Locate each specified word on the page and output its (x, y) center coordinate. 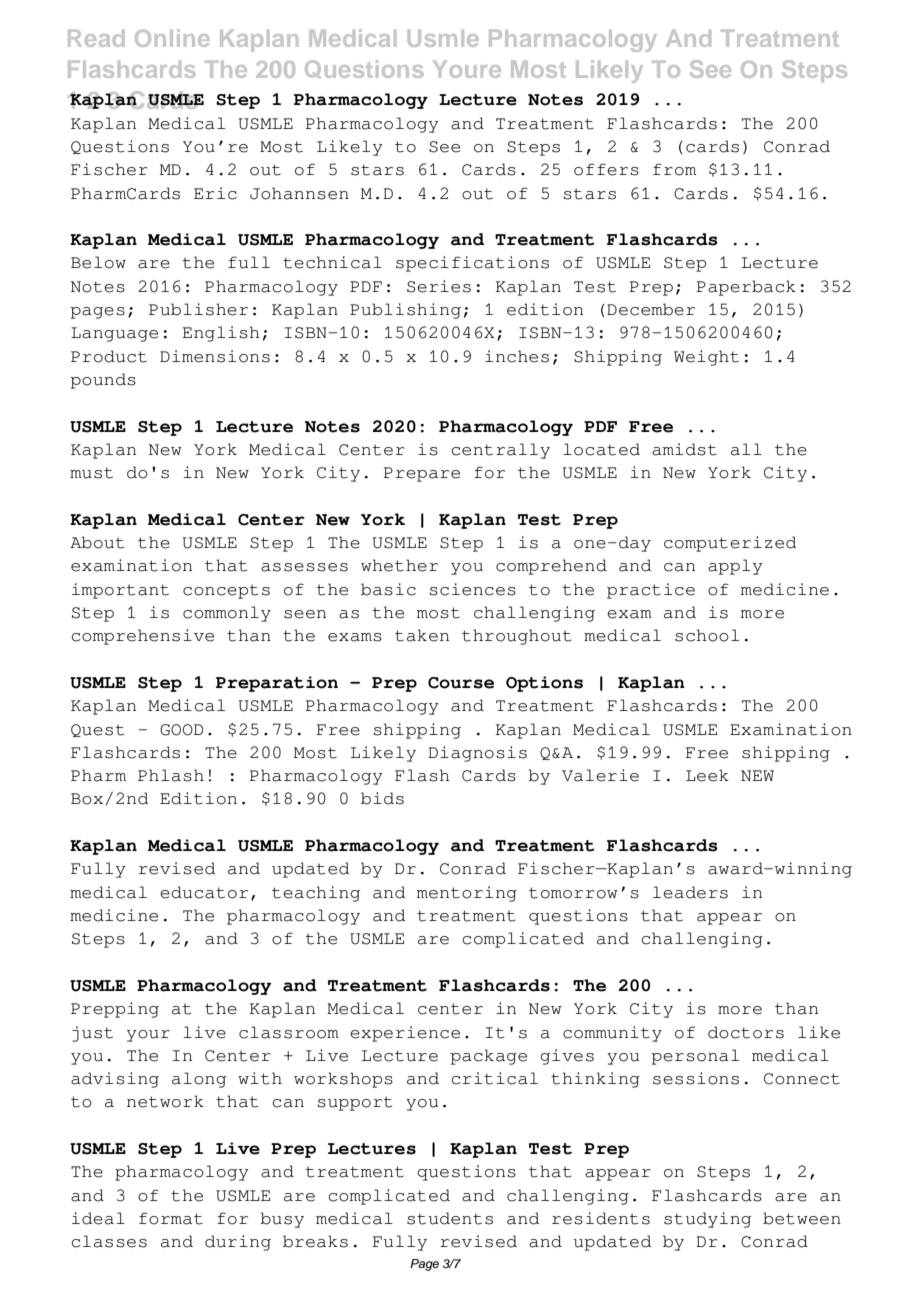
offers (606, 169)
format (171, 1218)
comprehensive (142, 637)
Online (172, 38)
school (707, 635)
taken (422, 635)
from (674, 169)
